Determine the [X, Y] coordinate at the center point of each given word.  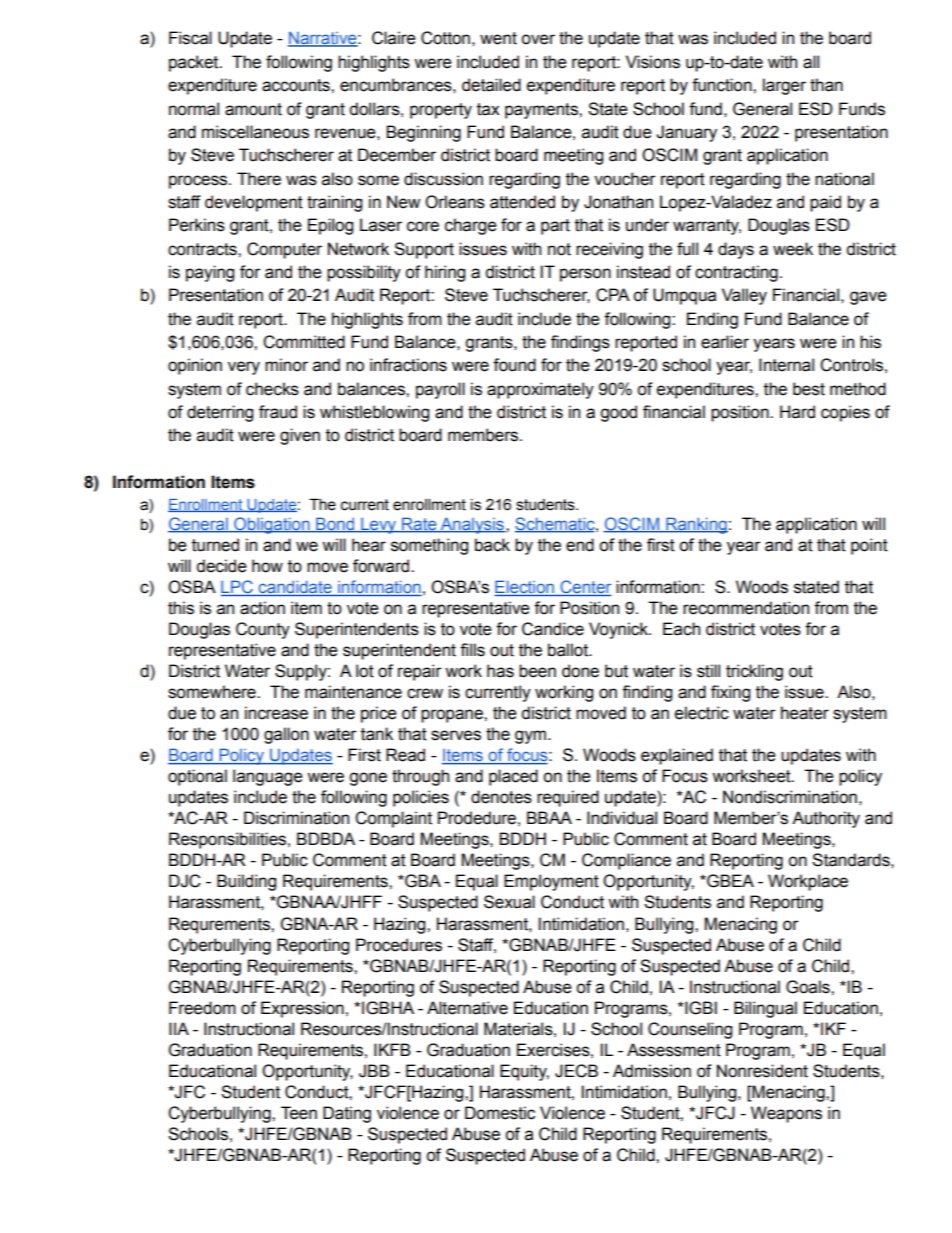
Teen [299, 1113]
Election [525, 588]
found [514, 365]
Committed [304, 342]
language [268, 777]
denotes [501, 797]
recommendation [746, 608]
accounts [297, 85]
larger [784, 86]
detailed [491, 85]
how [267, 566]
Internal [786, 365]
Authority [826, 819]
